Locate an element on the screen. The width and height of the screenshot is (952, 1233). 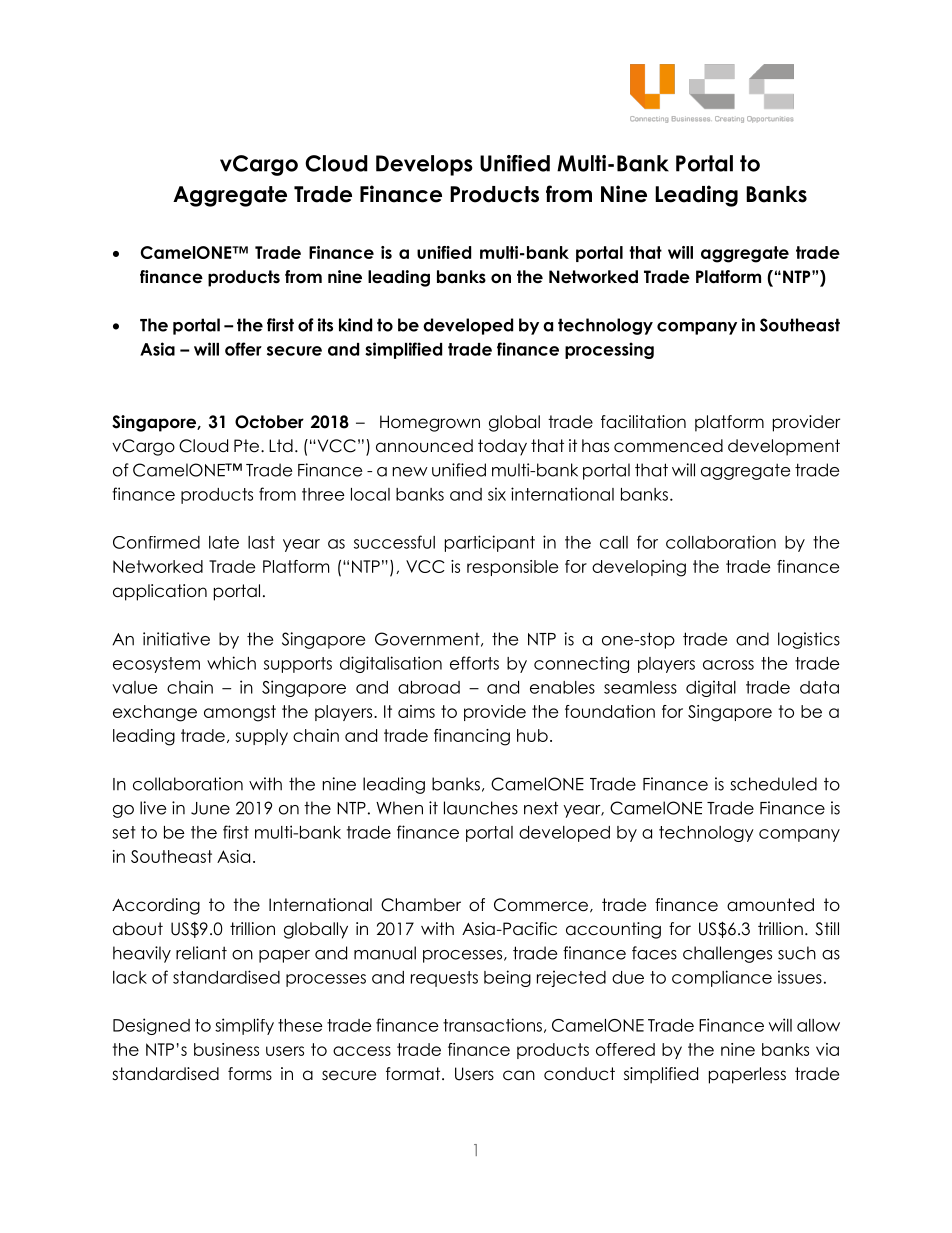
initiative is located at coordinates (176, 639).
